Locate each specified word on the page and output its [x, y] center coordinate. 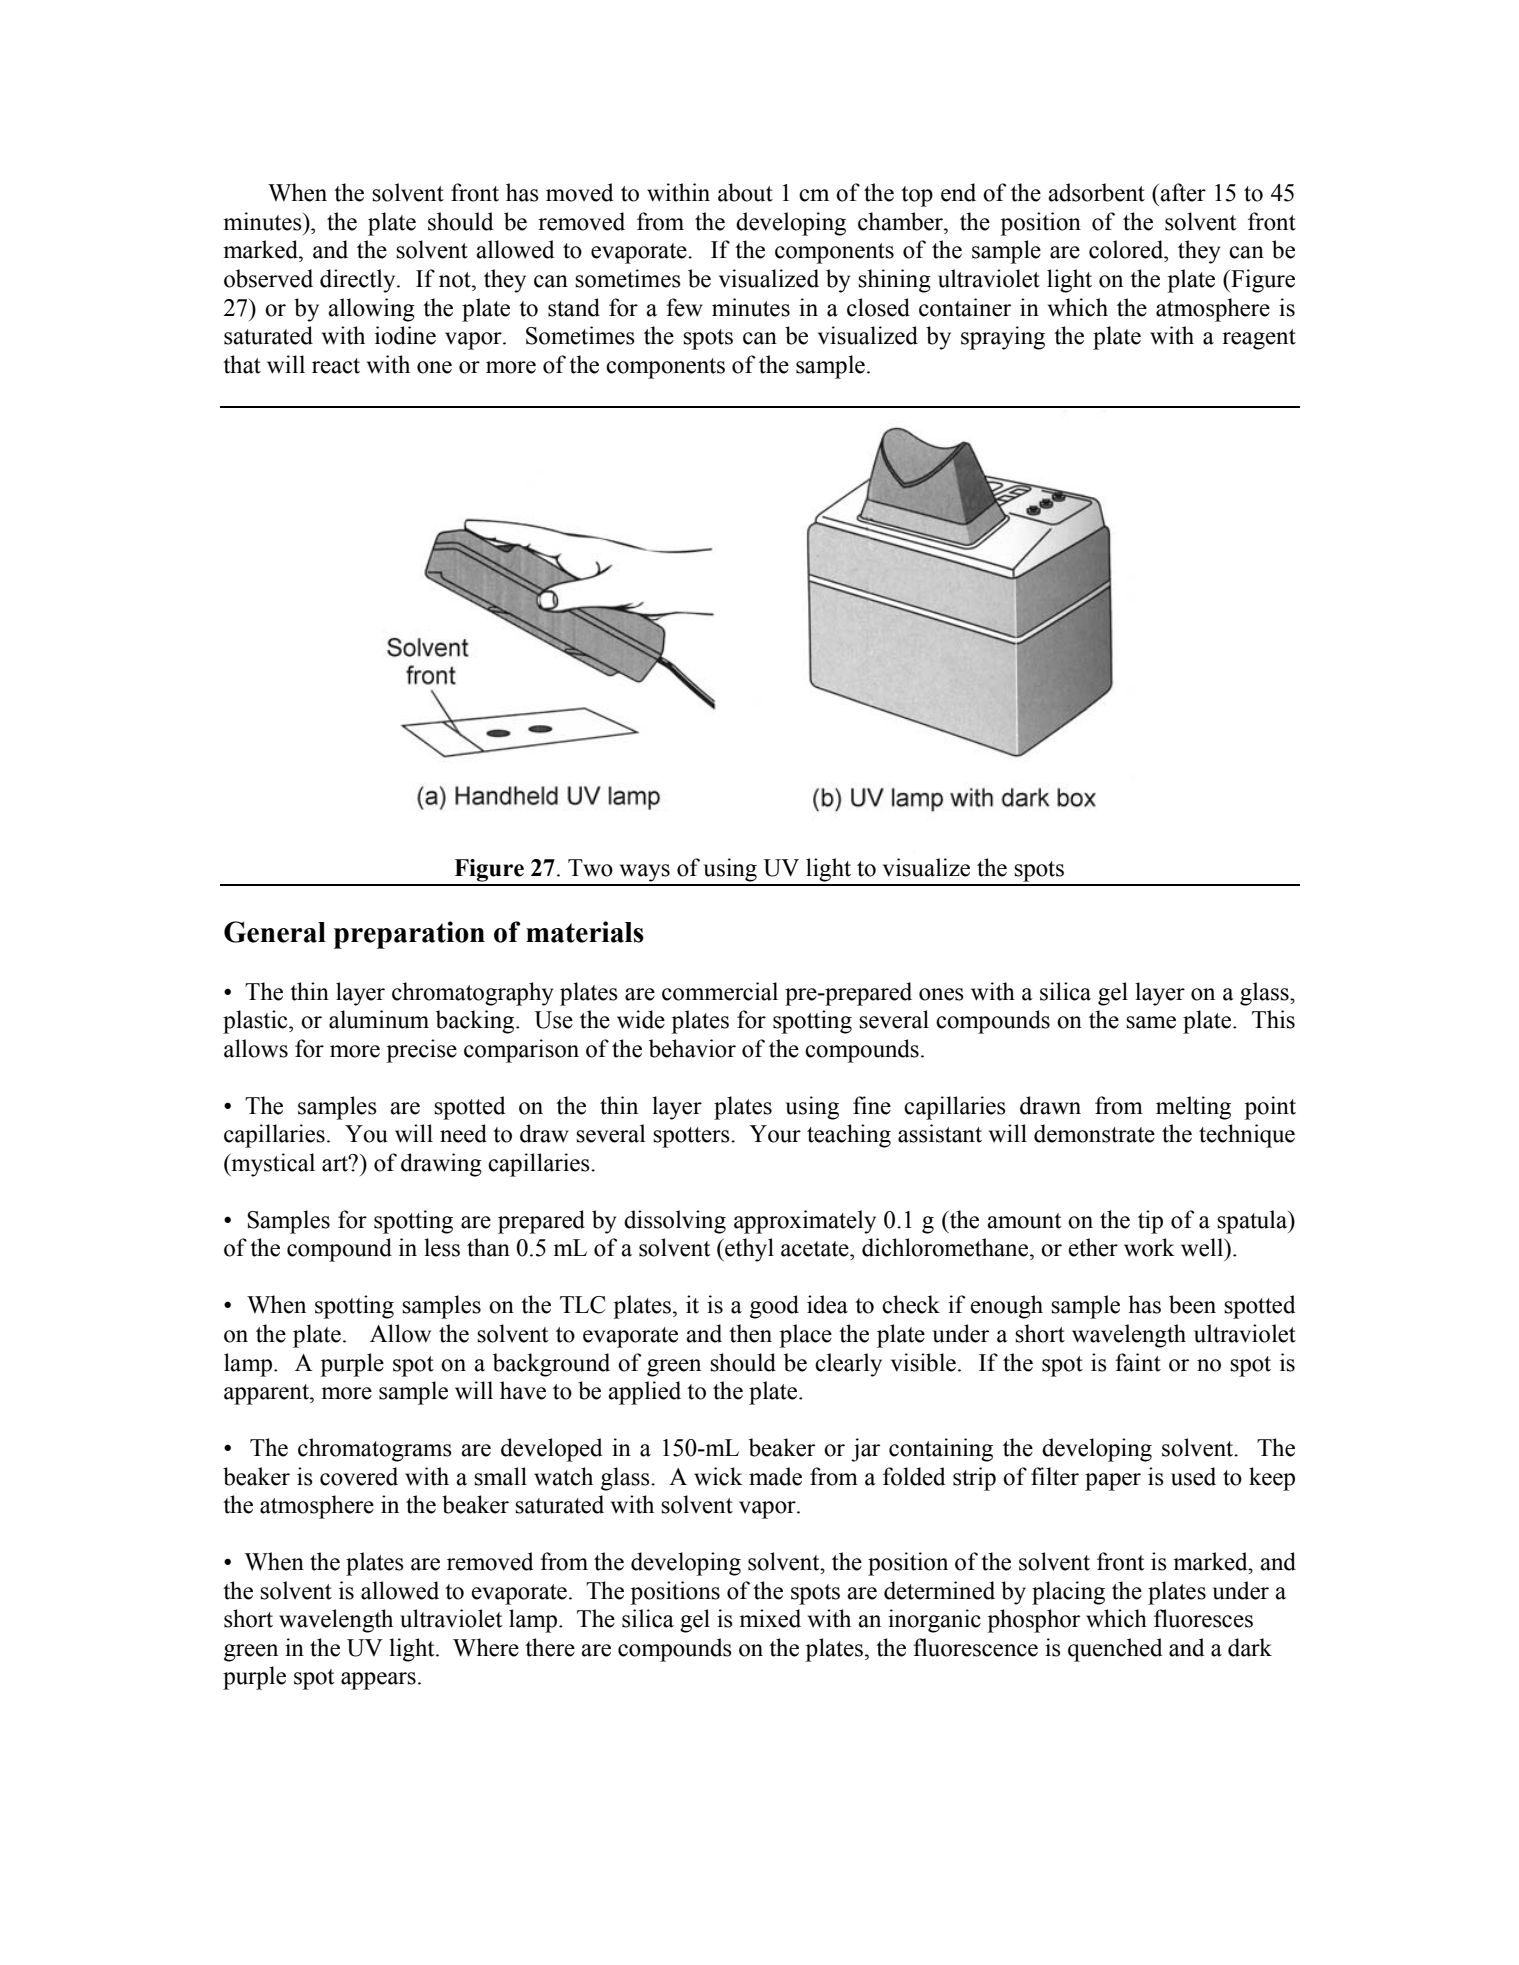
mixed [770, 1618]
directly [359, 281]
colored [1127, 249]
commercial [720, 991]
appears [378, 1681]
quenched [1115, 1650]
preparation [409, 935]
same [1151, 1022]
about [745, 192]
